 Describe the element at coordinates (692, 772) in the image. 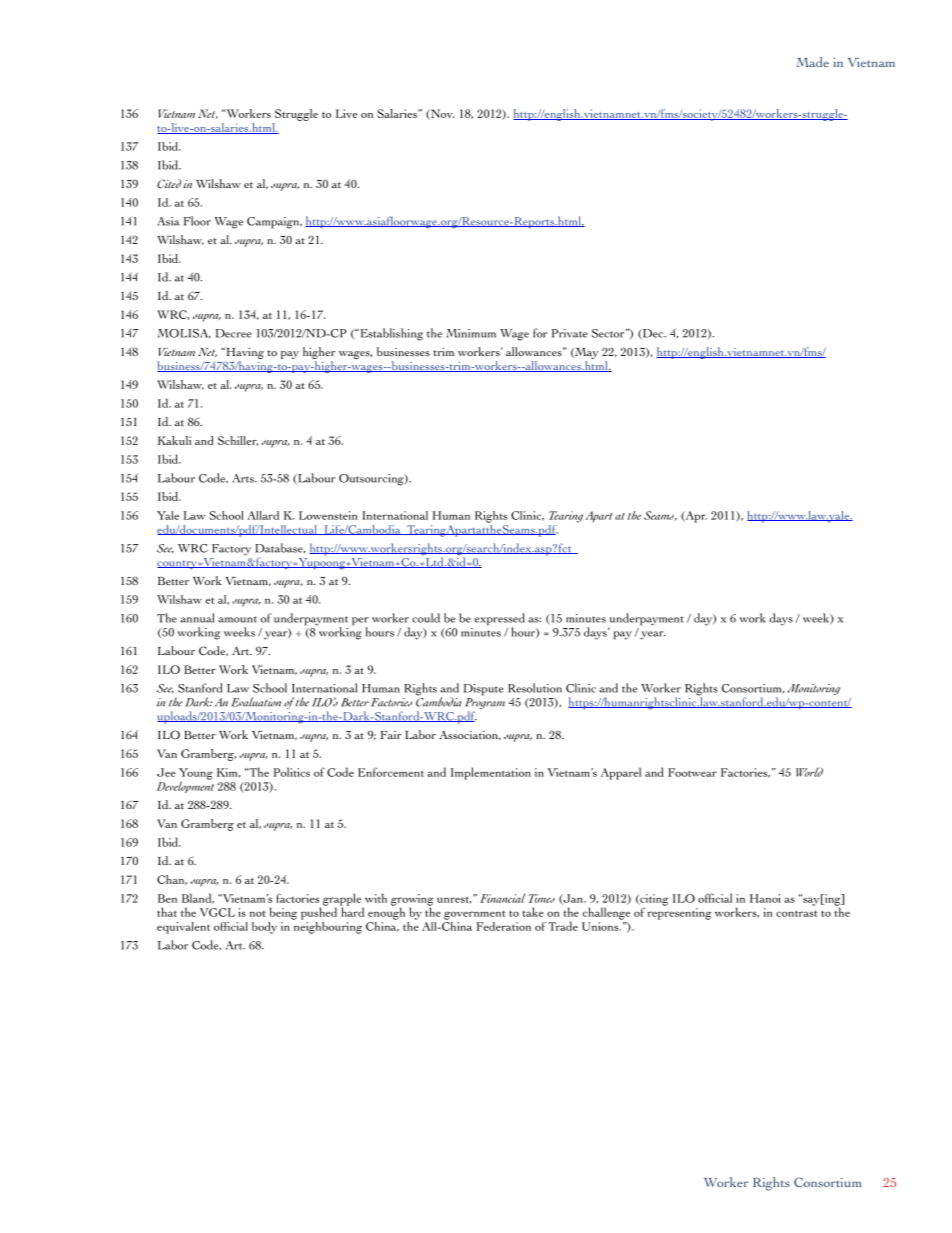

I see `Footwear` at that location.
